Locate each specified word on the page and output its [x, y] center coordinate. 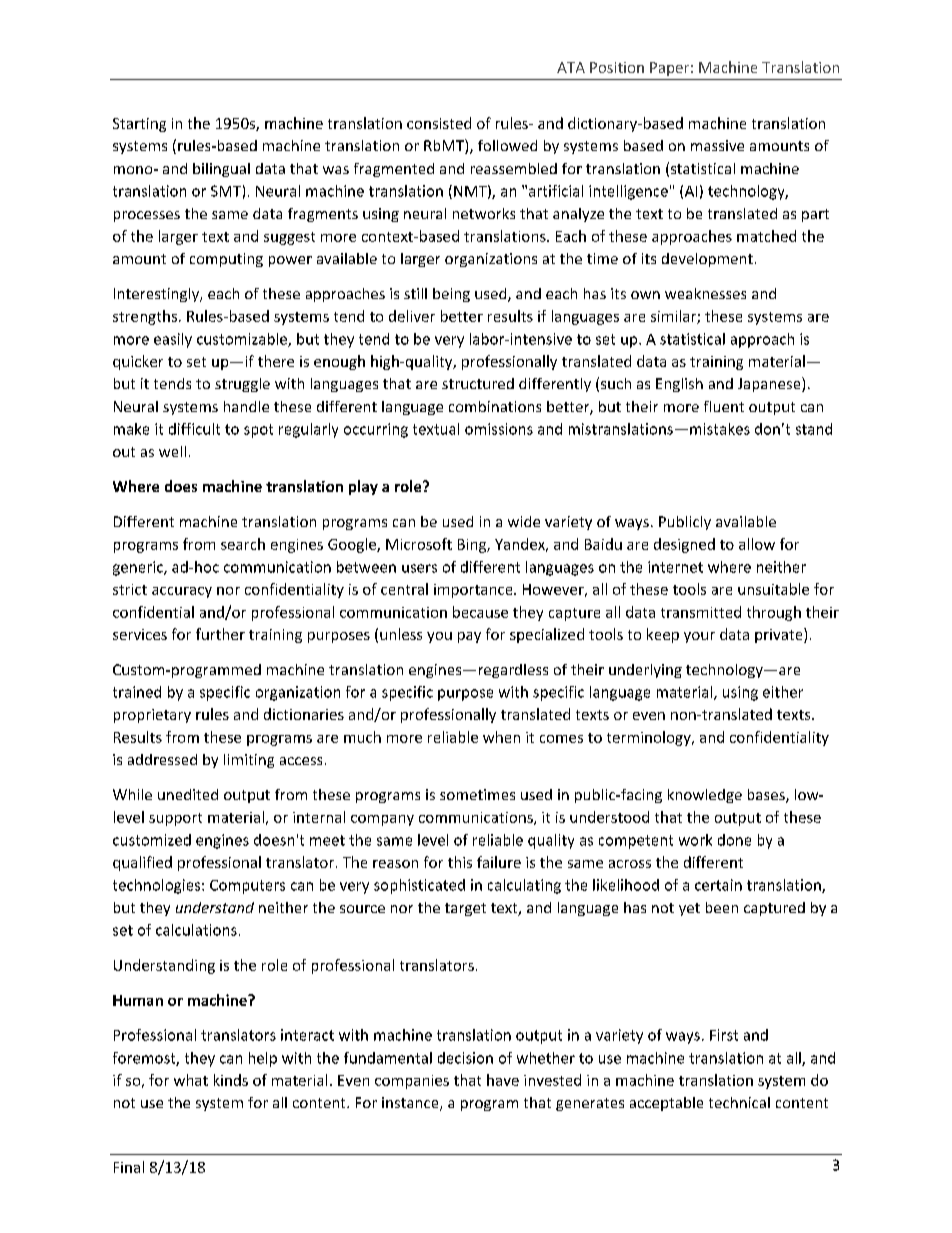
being [451, 295]
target [465, 909]
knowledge [705, 796]
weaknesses [705, 293]
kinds [231, 1080]
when [501, 737]
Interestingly [158, 295]
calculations [196, 930]
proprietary [152, 716]
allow [757, 544]
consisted [439, 123]
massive [717, 145]
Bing [473, 546]
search [243, 544]
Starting [139, 125]
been [722, 907]
